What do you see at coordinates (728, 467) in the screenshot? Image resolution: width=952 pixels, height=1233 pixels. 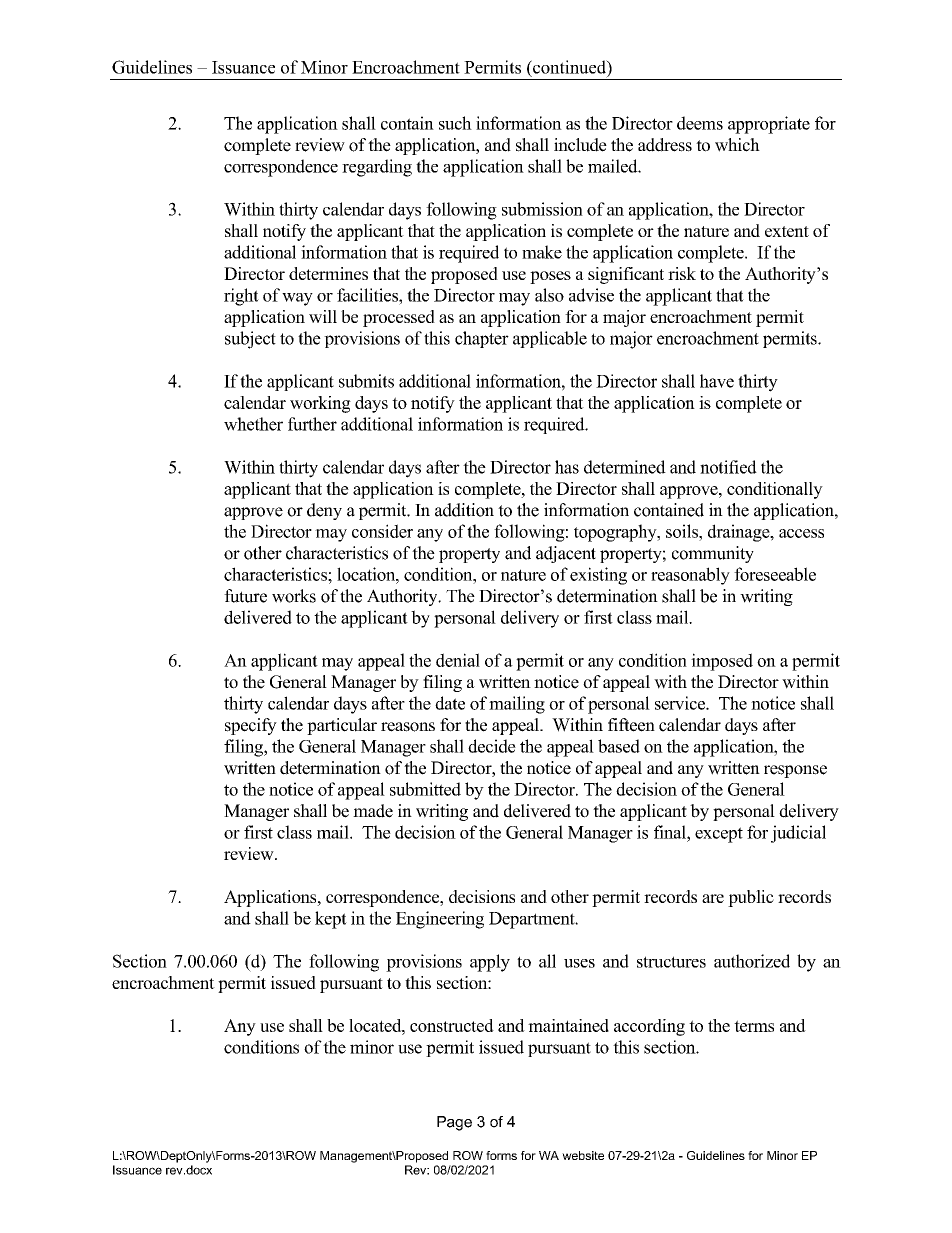 I see `notified` at bounding box center [728, 467].
